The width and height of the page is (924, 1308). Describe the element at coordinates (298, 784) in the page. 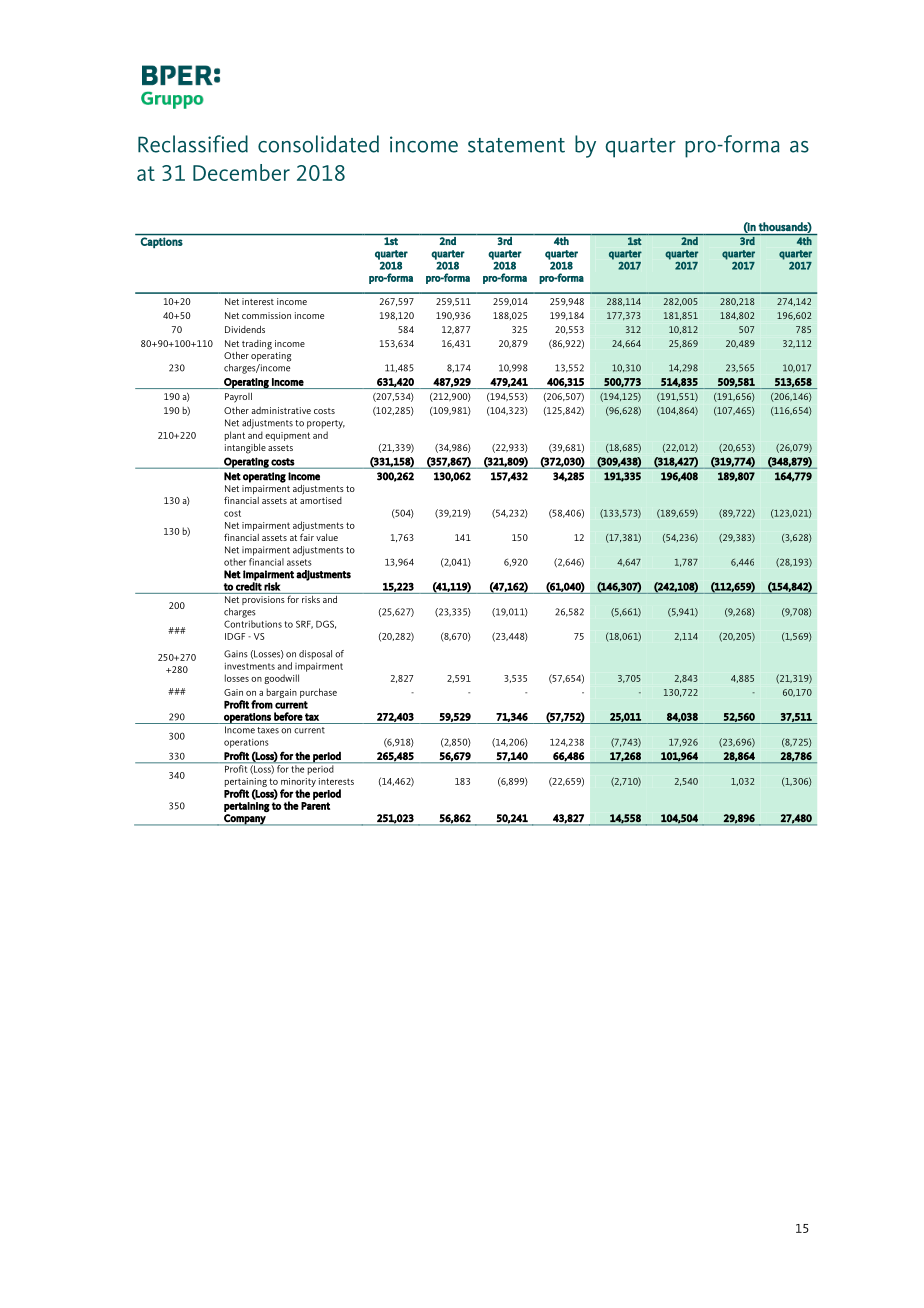

I see `minority` at that location.
